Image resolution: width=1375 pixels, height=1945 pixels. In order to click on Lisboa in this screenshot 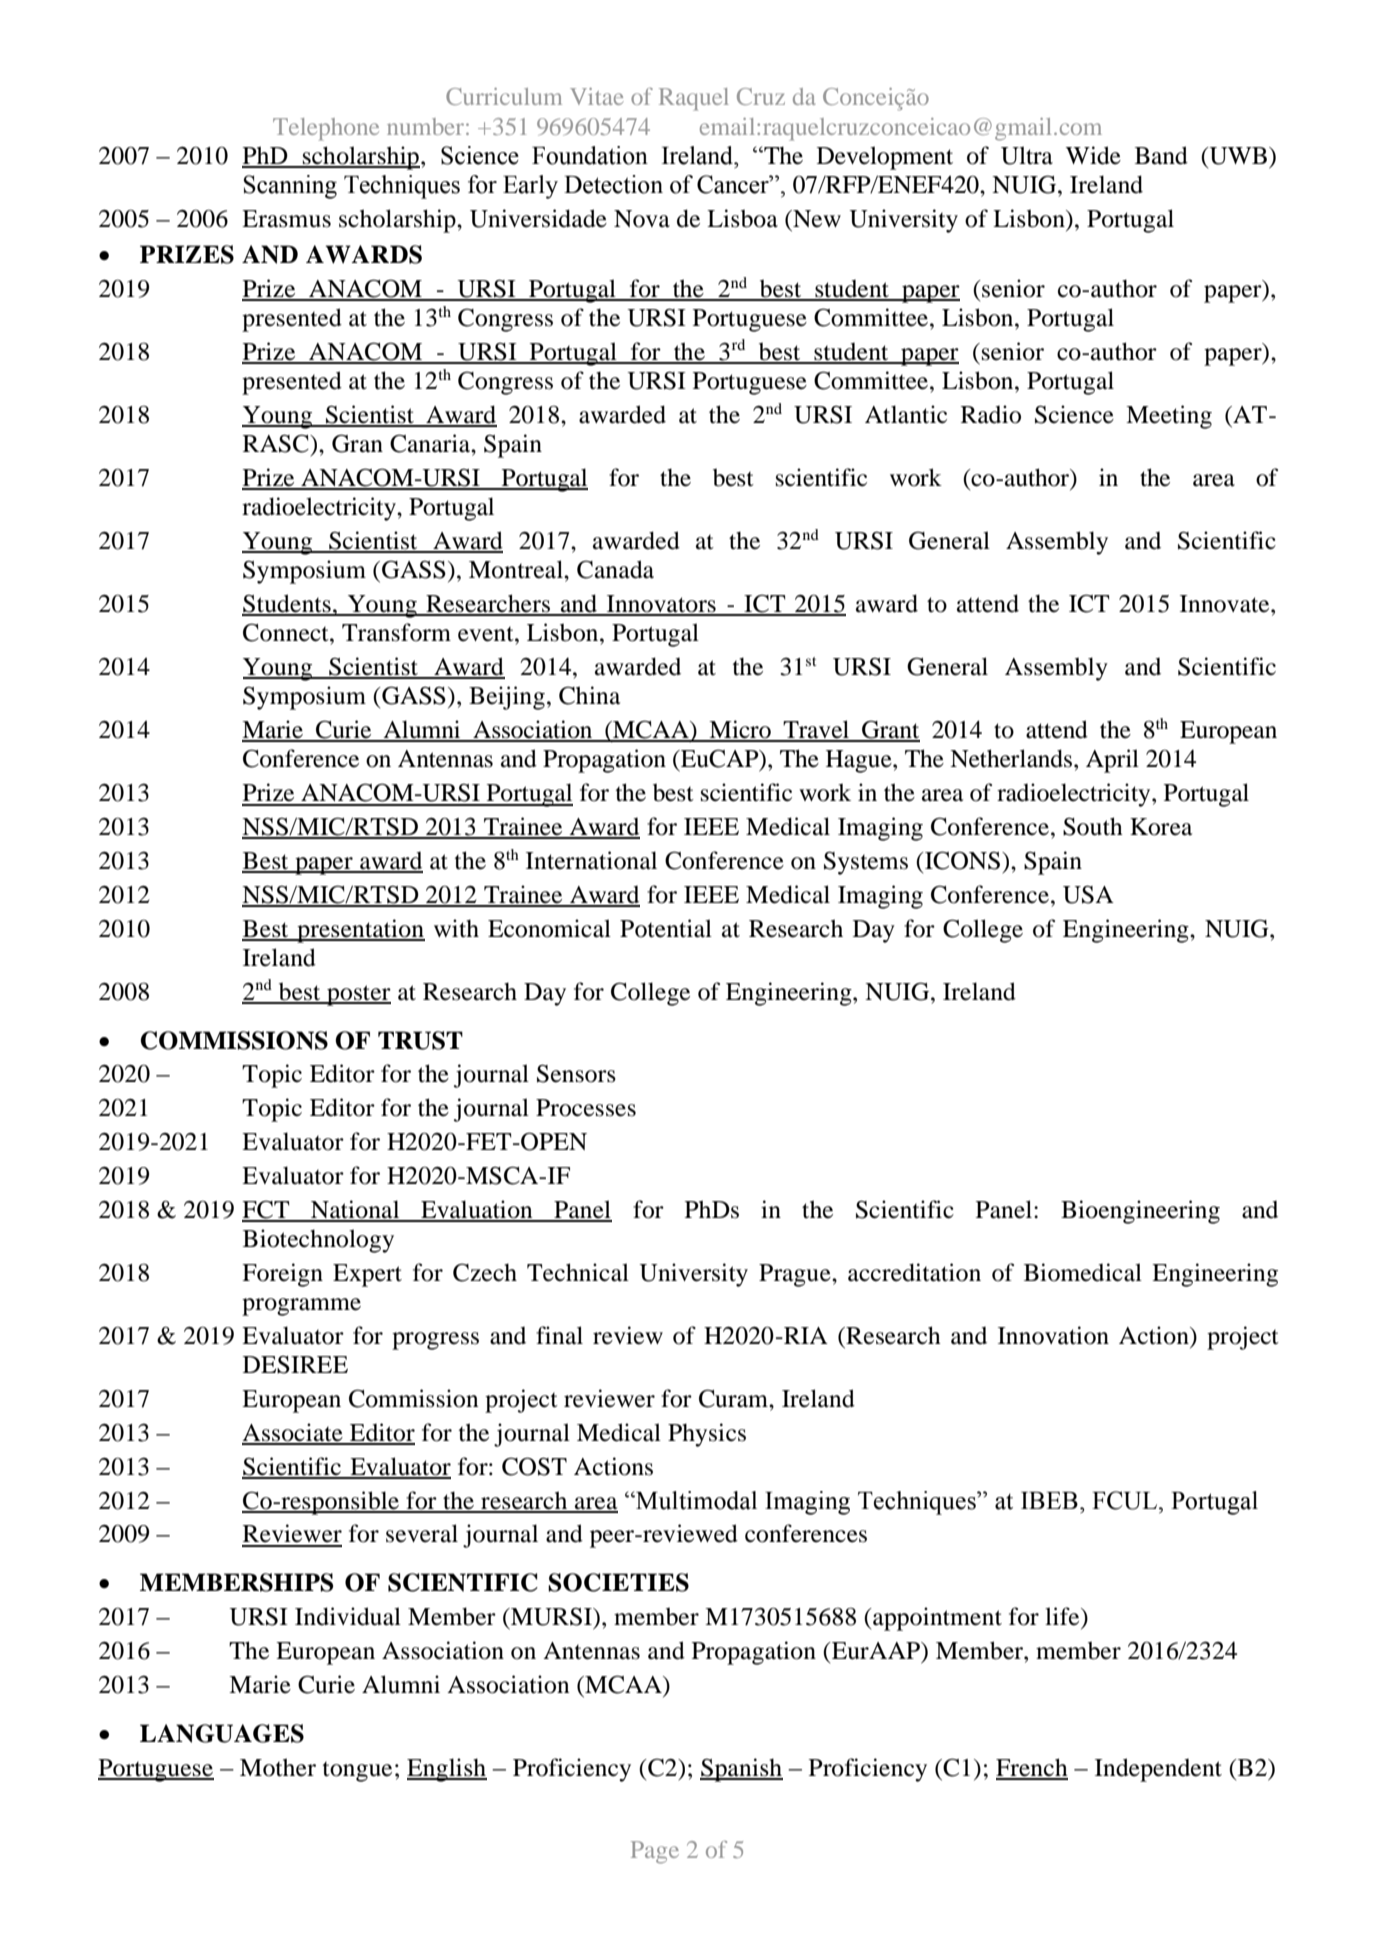, I will do `click(742, 218)`.
